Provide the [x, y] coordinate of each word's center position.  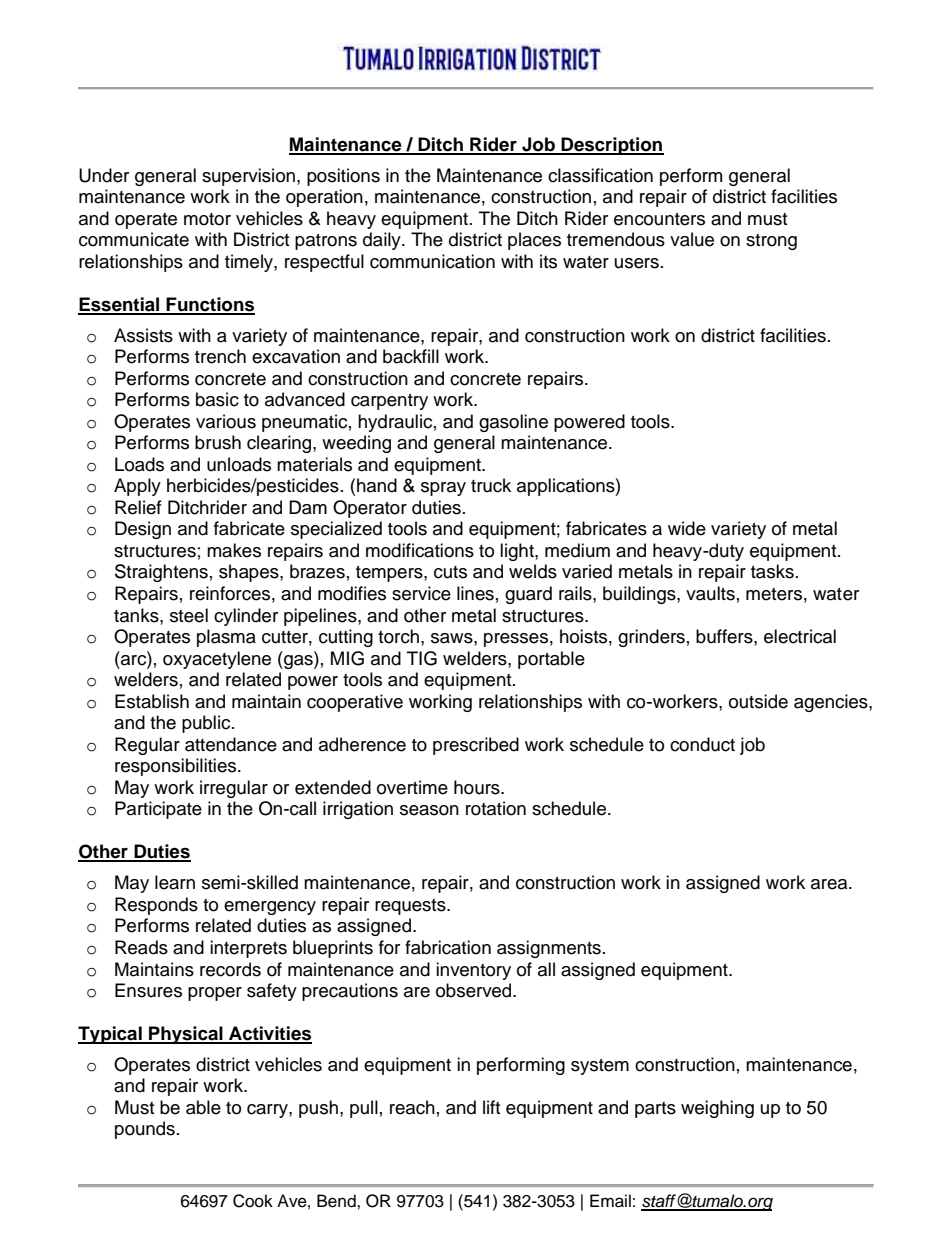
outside [758, 701]
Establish [152, 701]
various [226, 421]
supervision [248, 177]
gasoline [513, 423]
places [534, 241]
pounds [145, 1130]
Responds [156, 906]
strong [771, 242]
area [830, 884]
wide [687, 528]
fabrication [448, 947]
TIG [422, 658]
